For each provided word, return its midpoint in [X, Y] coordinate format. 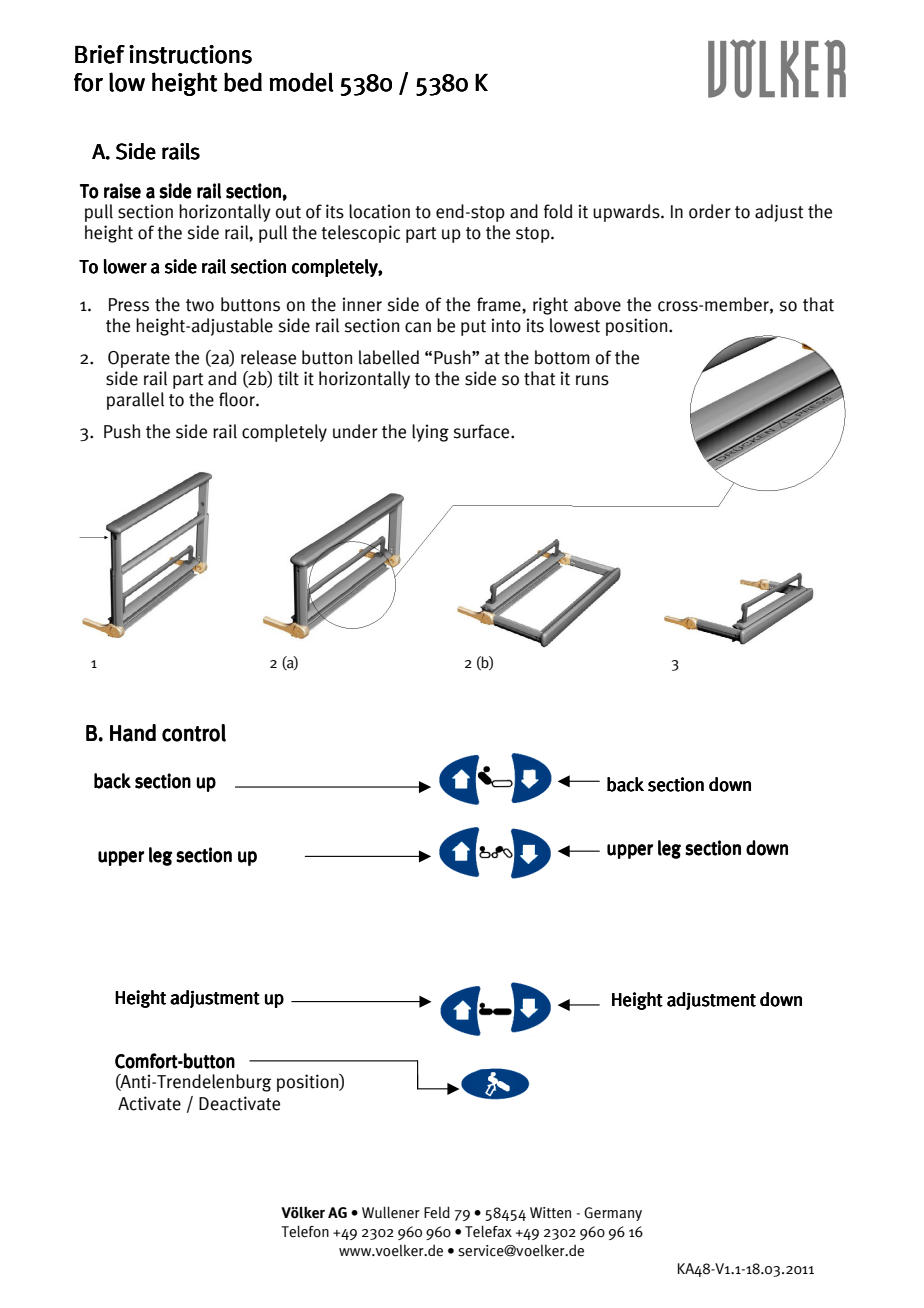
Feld [437, 1212]
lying [430, 433]
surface [483, 431]
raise [122, 191]
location [379, 211]
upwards [627, 213]
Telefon [305, 1231]
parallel [135, 401]
